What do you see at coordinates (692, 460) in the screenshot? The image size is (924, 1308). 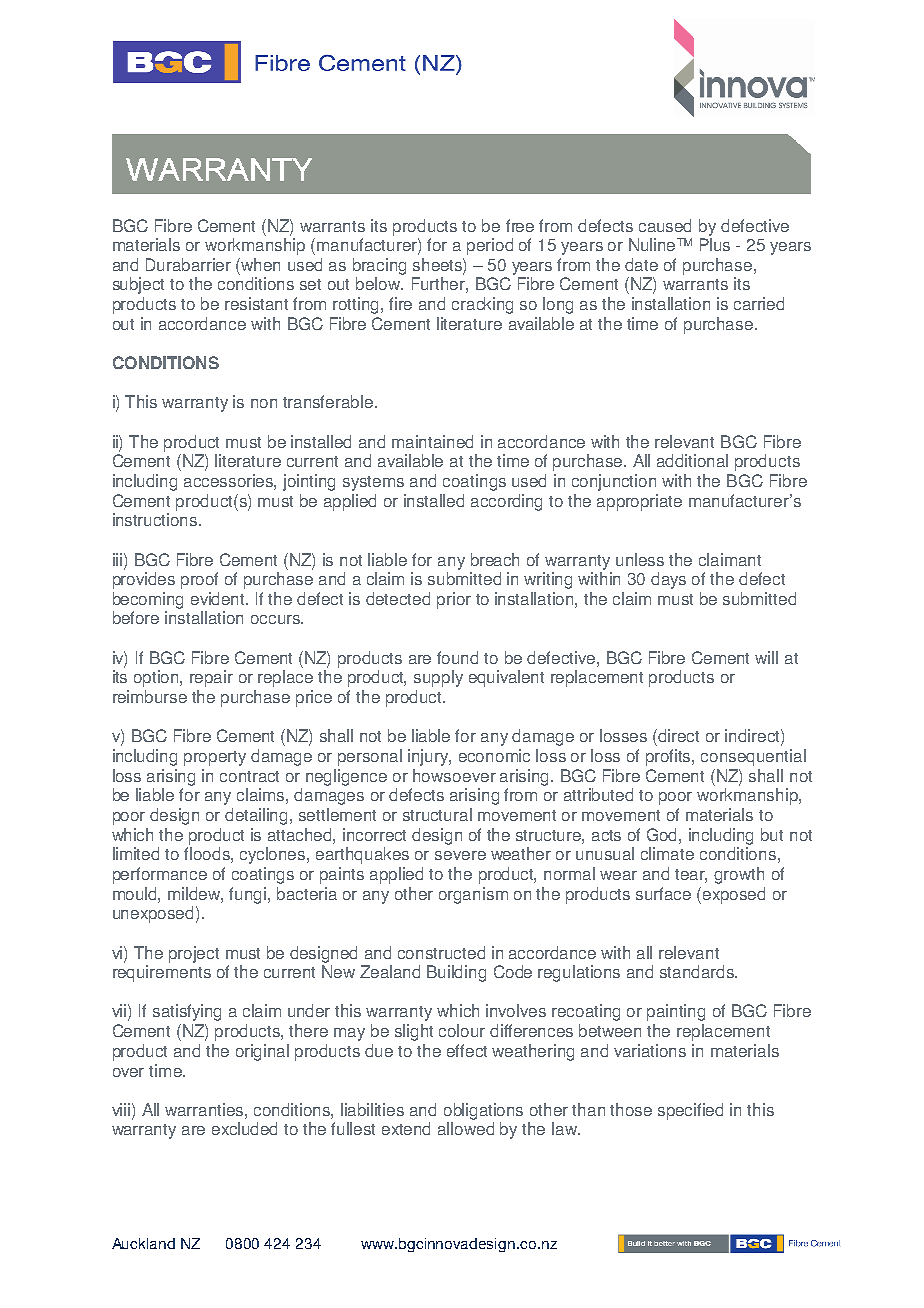 I see `additional` at bounding box center [692, 460].
